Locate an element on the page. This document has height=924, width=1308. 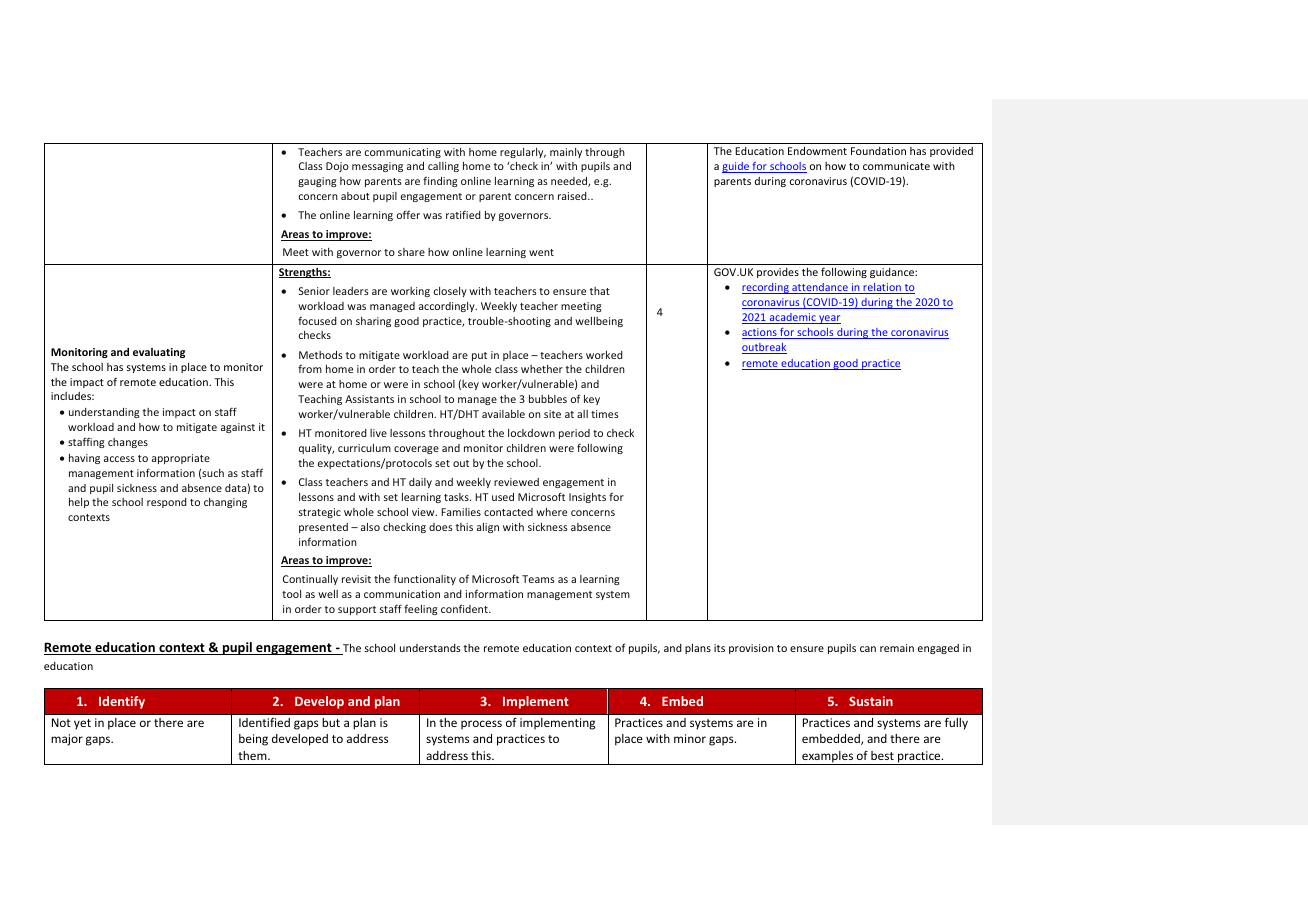
tool is located at coordinates (291, 594).
